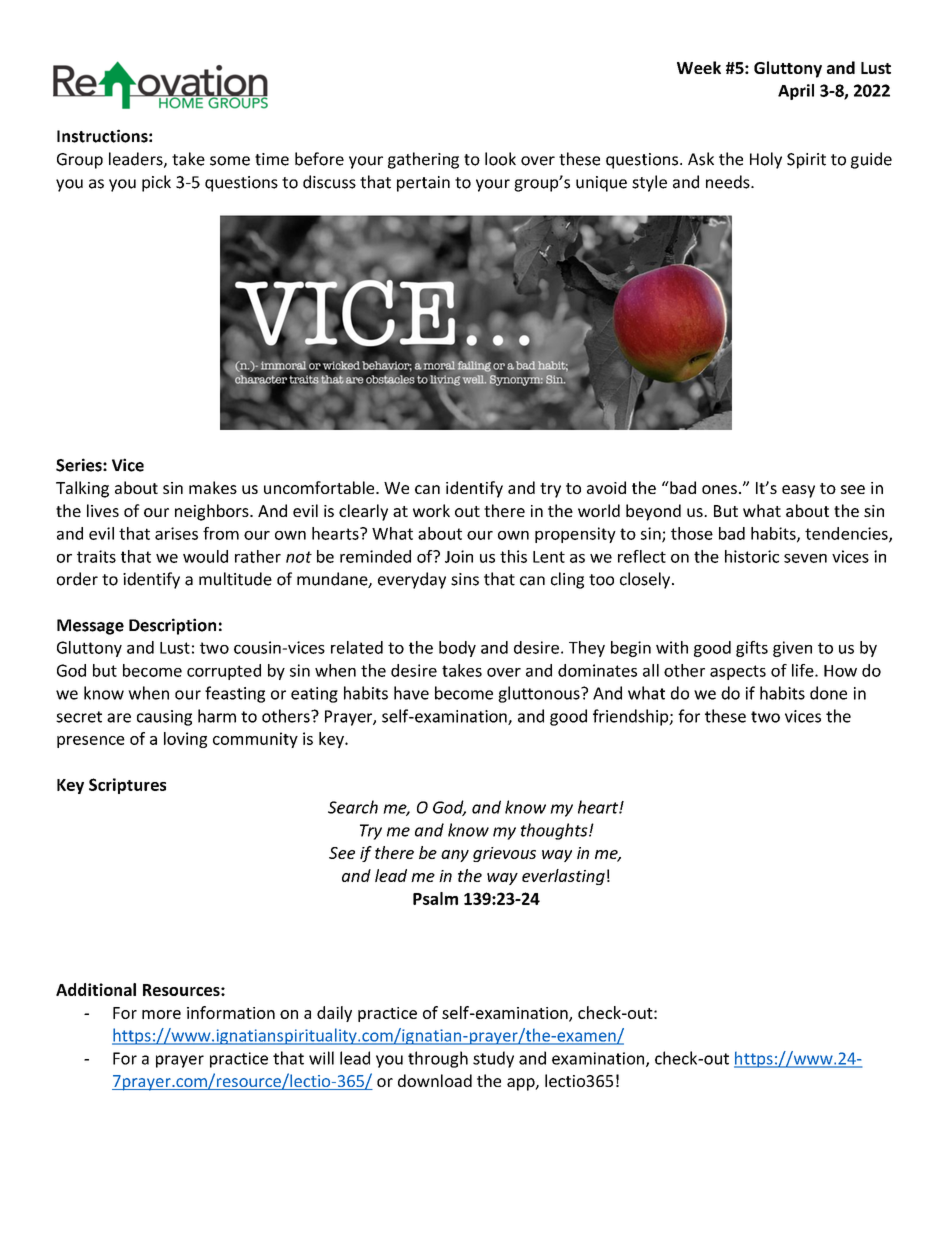 The image size is (952, 1233). What do you see at coordinates (798, 491) in the image?
I see `easy` at bounding box center [798, 491].
